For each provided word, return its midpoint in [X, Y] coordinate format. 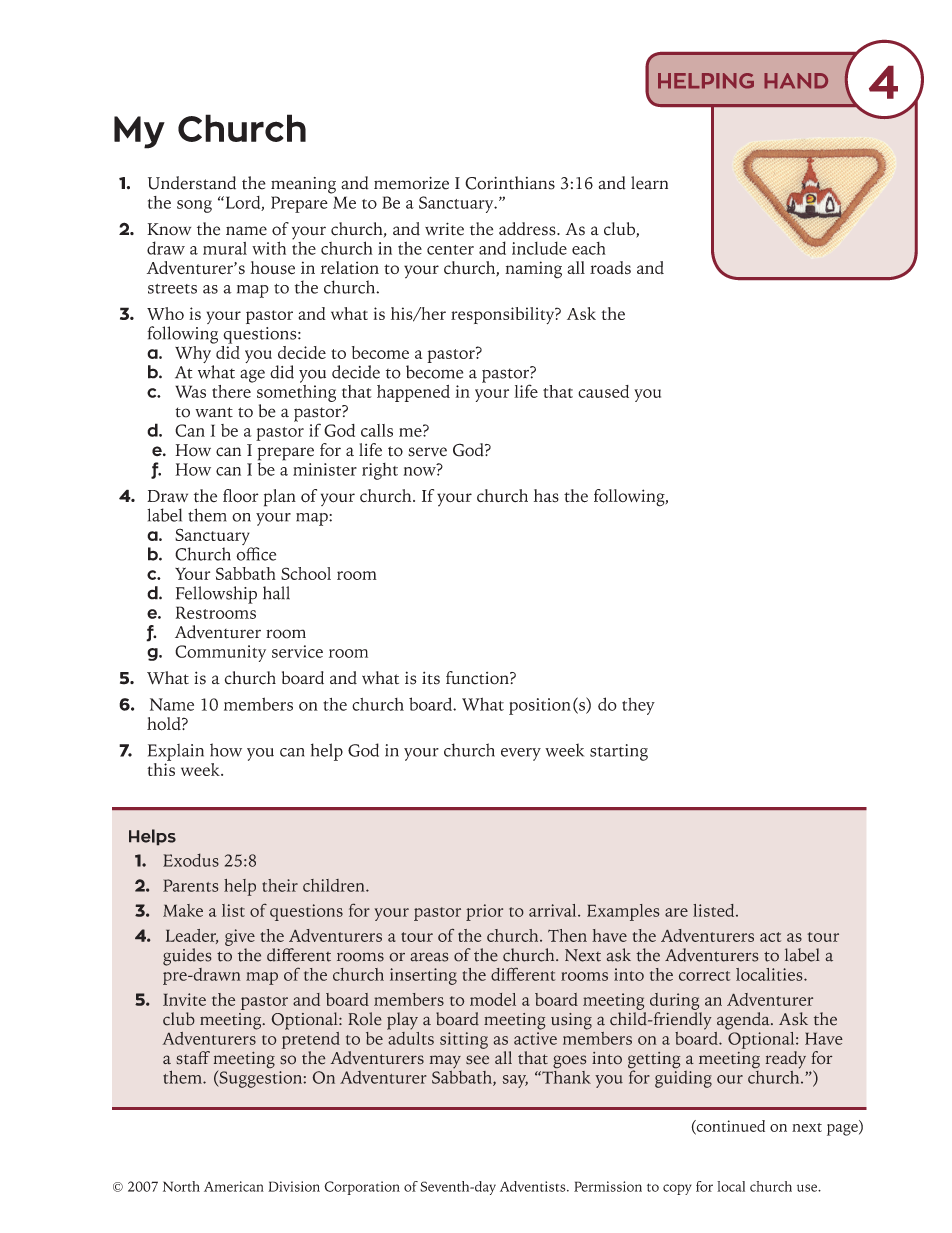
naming [533, 270]
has [546, 495]
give [240, 937]
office [256, 554]
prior [484, 912]
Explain [176, 752]
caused [603, 391]
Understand [192, 183]
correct [704, 976]
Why [194, 354]
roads [610, 268]
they [638, 706]
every [521, 754]
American [234, 1186]
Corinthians [510, 183]
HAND [796, 81]
